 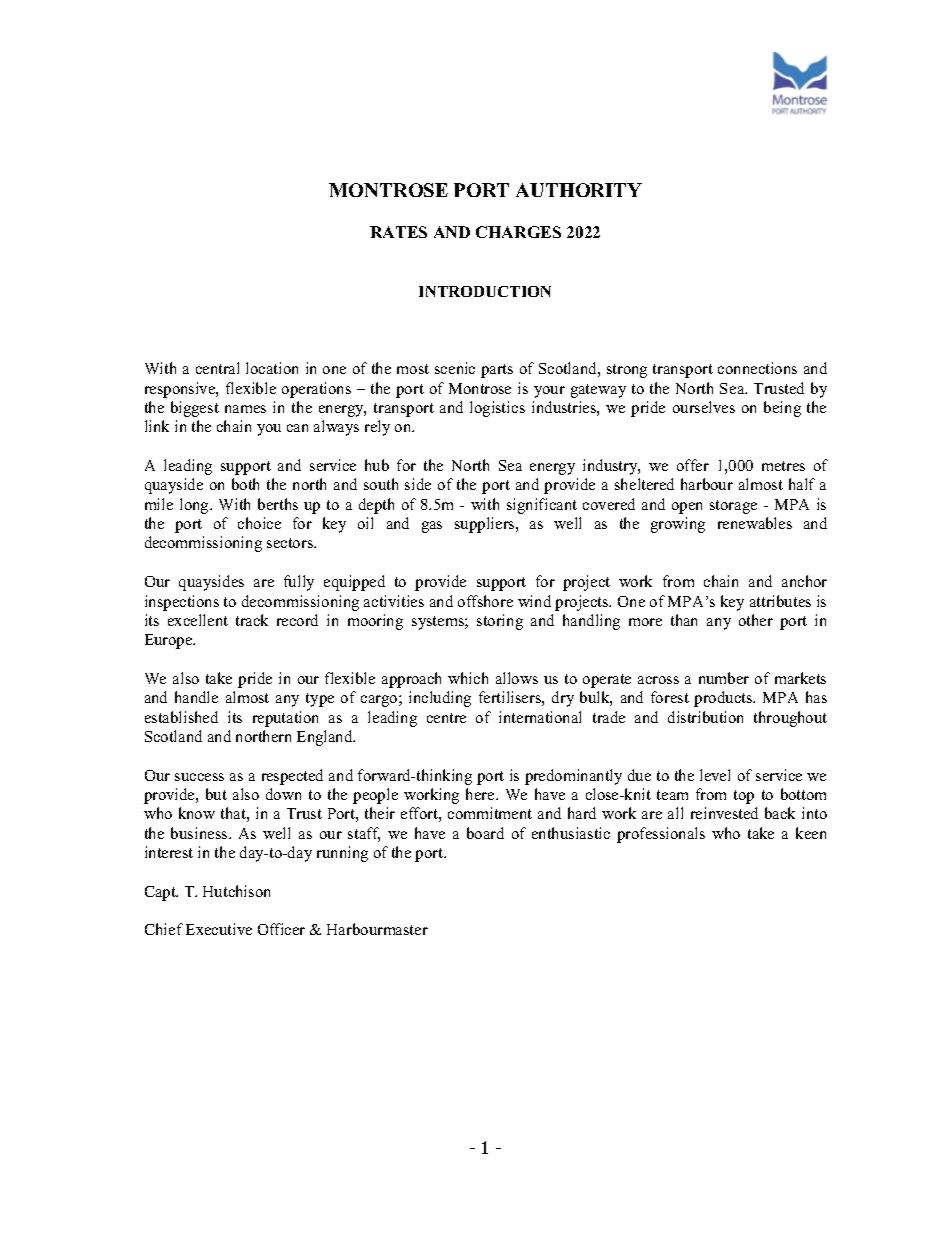 I want to click on logistics, so click(x=497, y=409).
